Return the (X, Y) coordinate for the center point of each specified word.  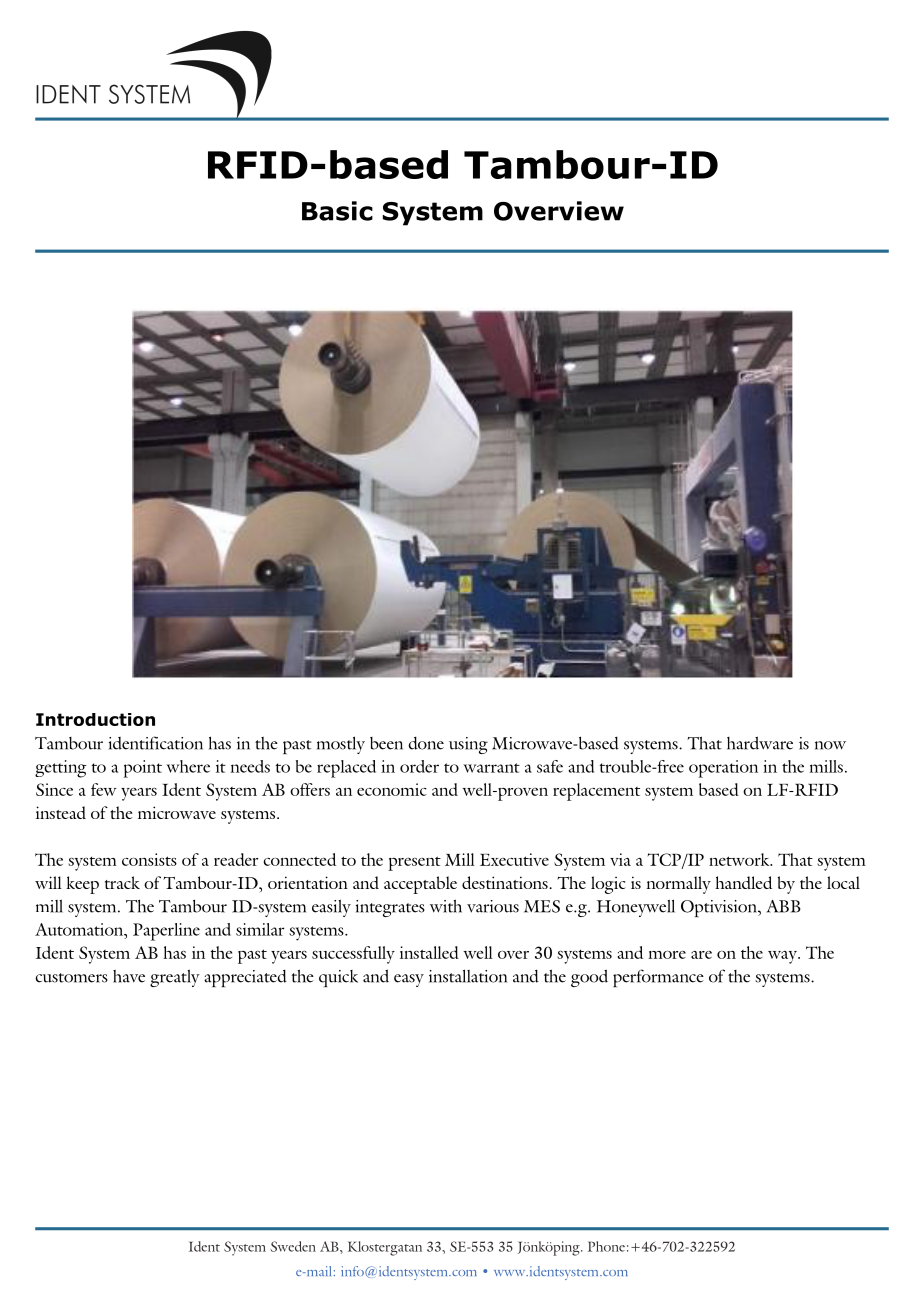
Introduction (95, 719)
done (426, 743)
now (830, 745)
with (446, 906)
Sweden (293, 1246)
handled (743, 882)
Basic (337, 211)
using (468, 745)
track (122, 882)
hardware (760, 743)
